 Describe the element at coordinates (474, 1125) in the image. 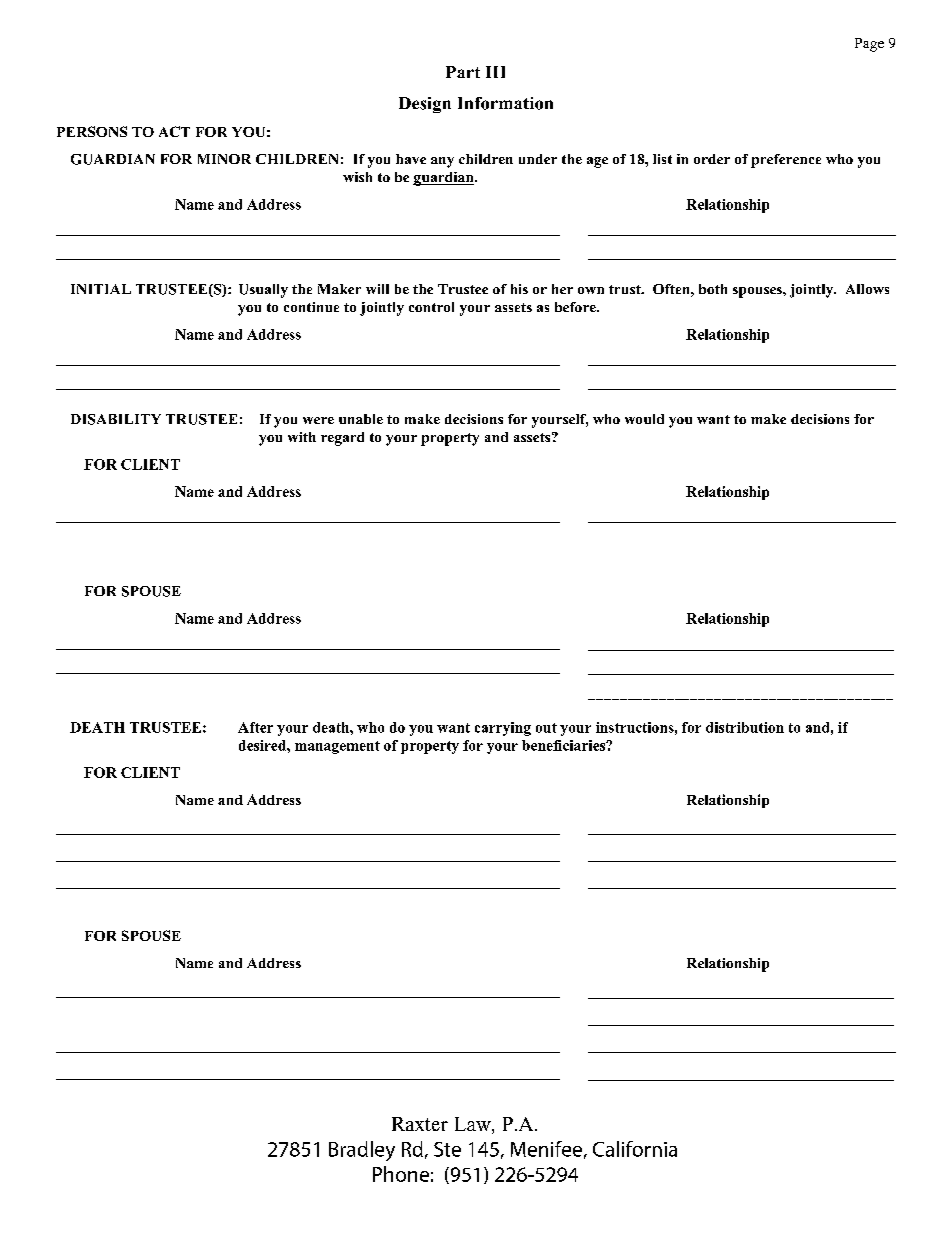

I see `Law` at that location.
